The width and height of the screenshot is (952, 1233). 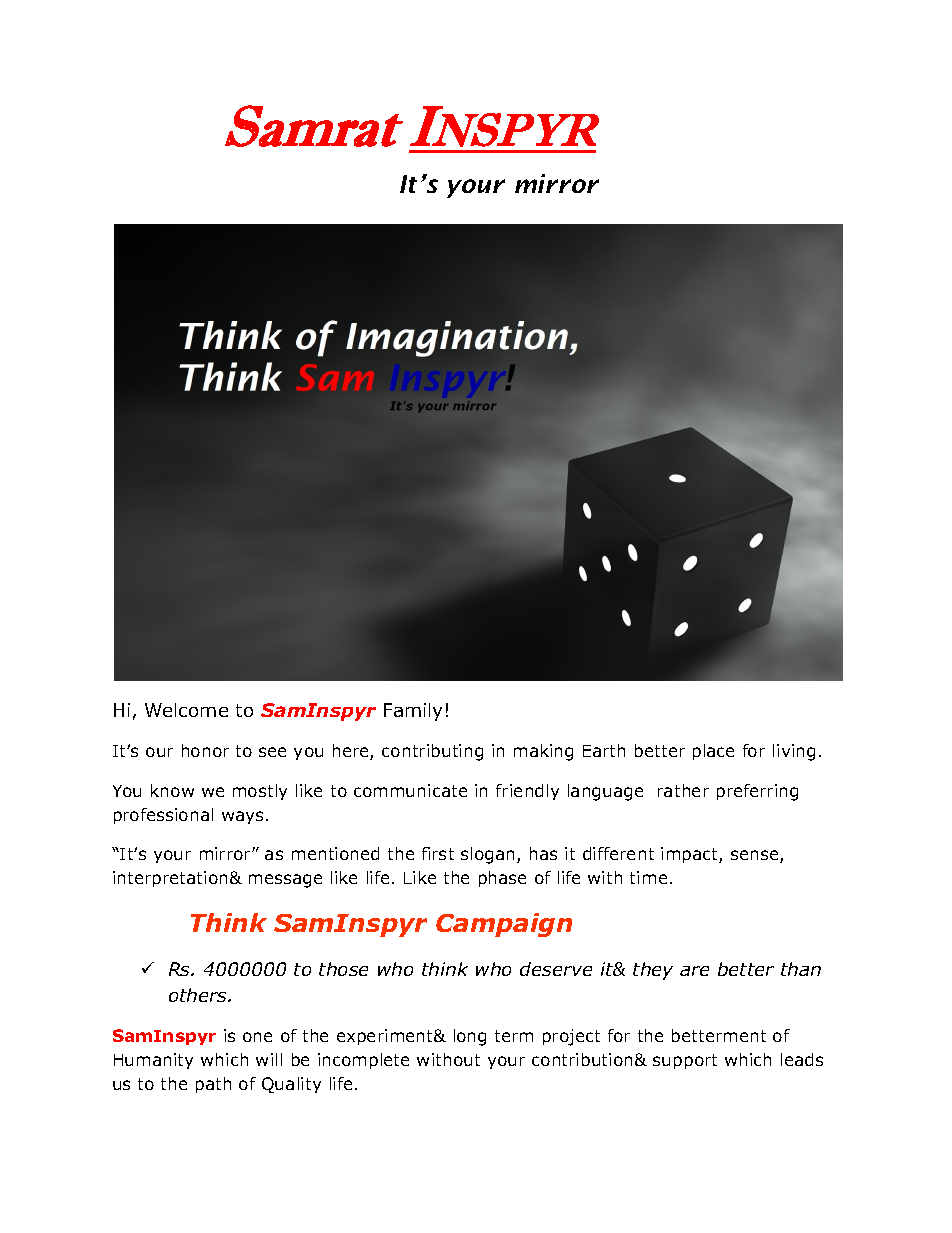 What do you see at coordinates (413, 712) in the screenshot?
I see `Family` at bounding box center [413, 712].
